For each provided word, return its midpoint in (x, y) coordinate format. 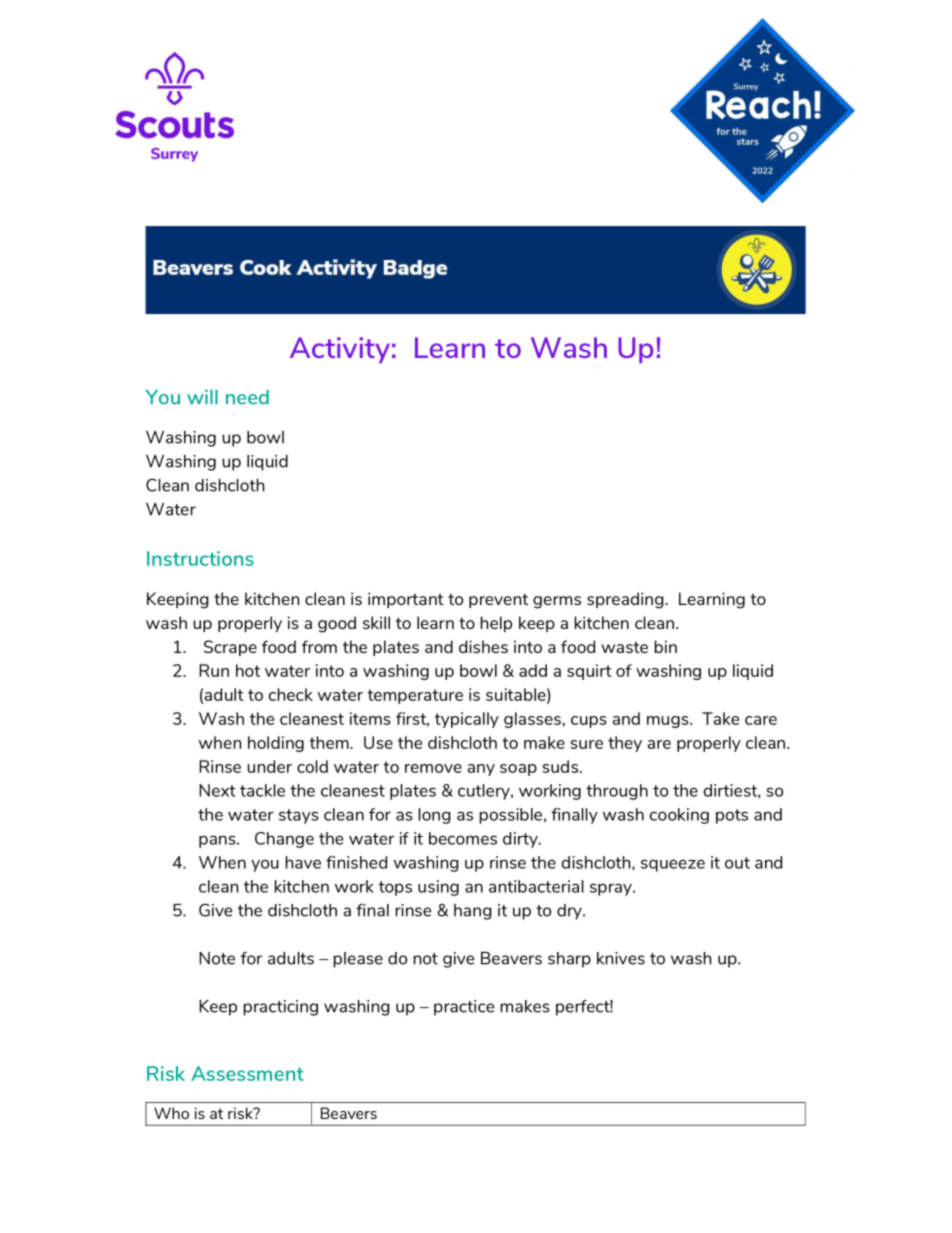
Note (217, 958)
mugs (669, 722)
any (481, 770)
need (247, 397)
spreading (626, 600)
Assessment (247, 1073)
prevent (498, 601)
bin (666, 646)
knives (621, 958)
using (438, 888)
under (269, 766)
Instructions (200, 558)
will (202, 397)
